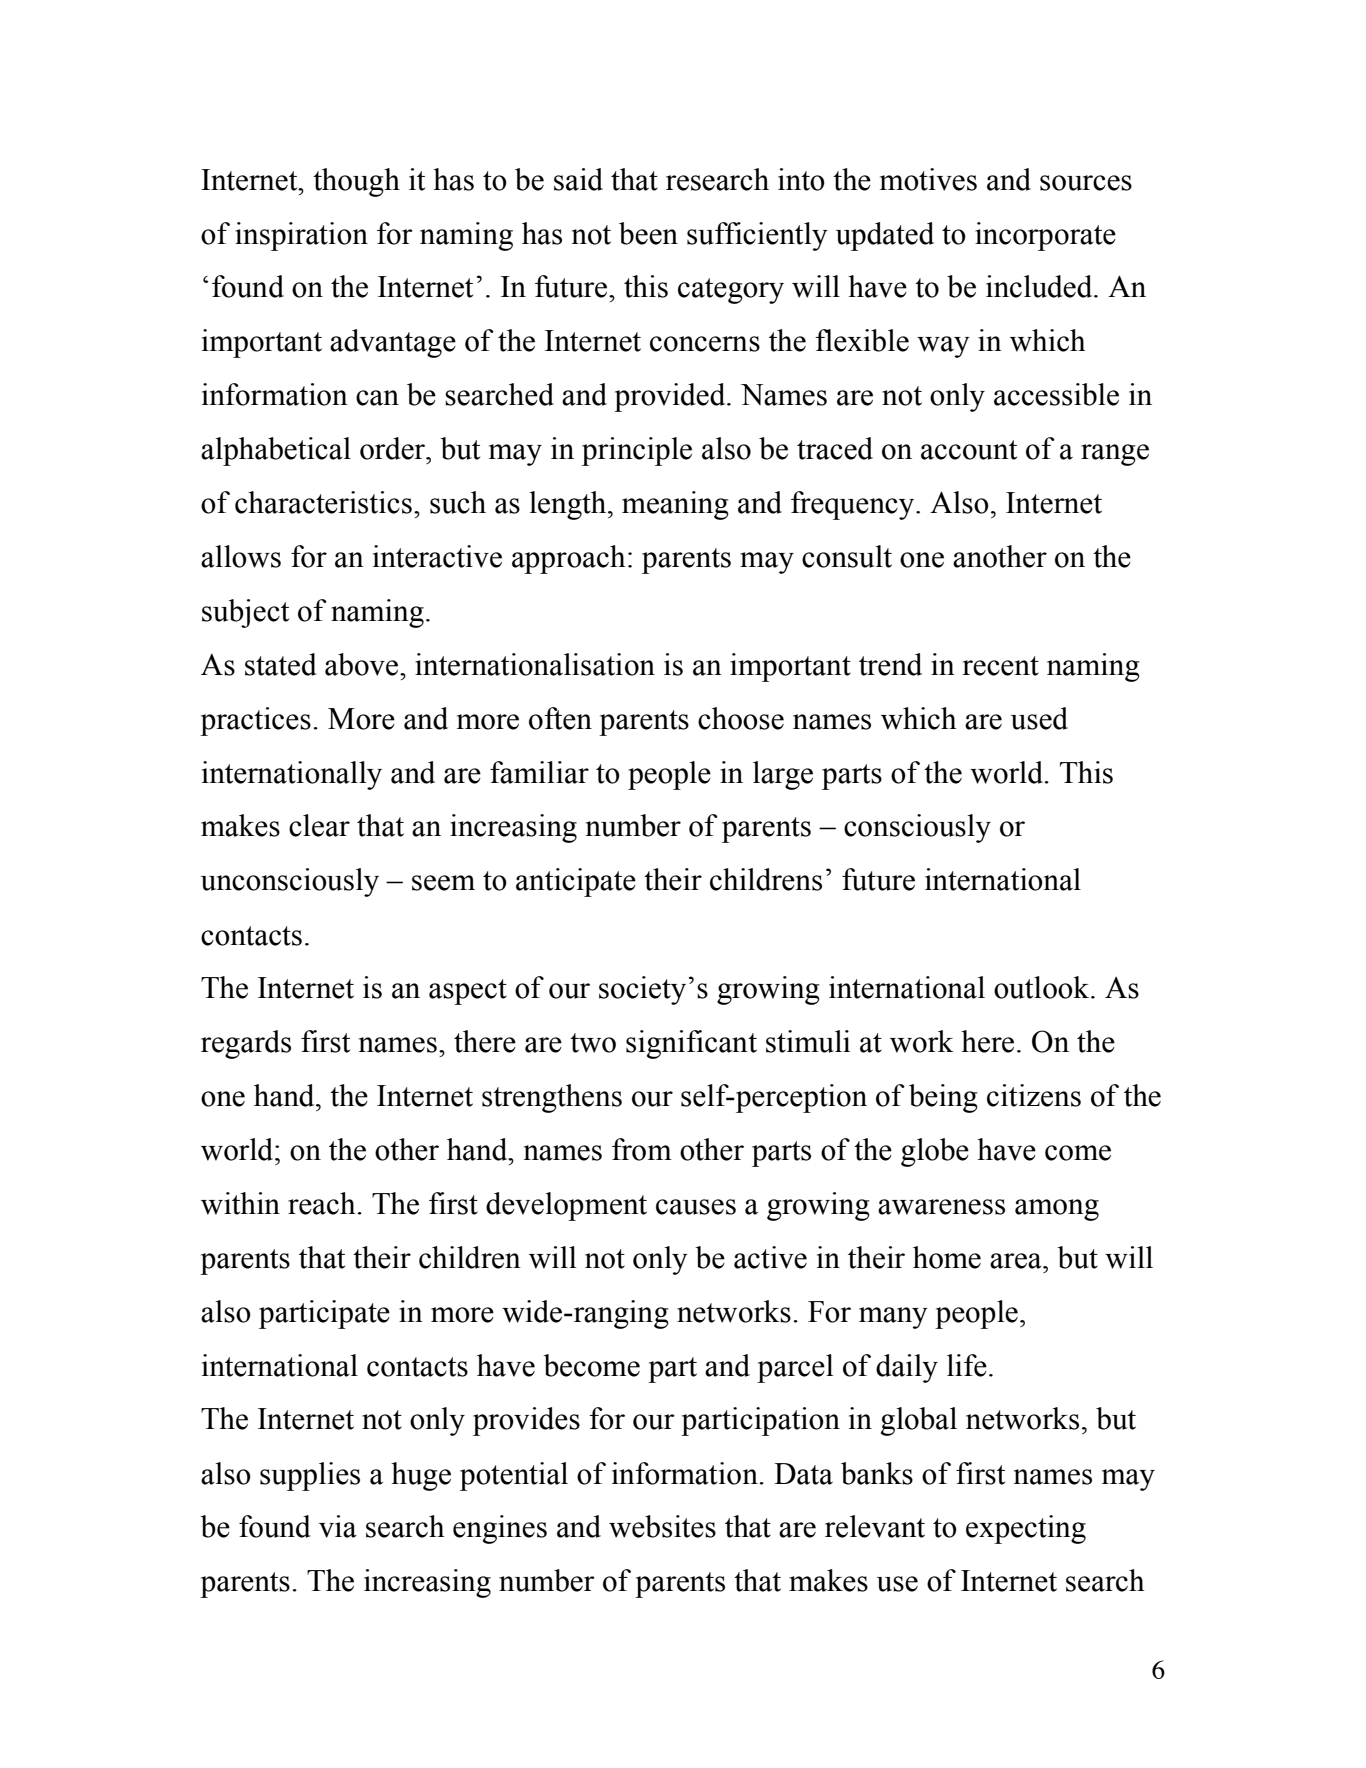 The image size is (1366, 1768). What do you see at coordinates (246, 1044) in the document?
I see `regards` at bounding box center [246, 1044].
